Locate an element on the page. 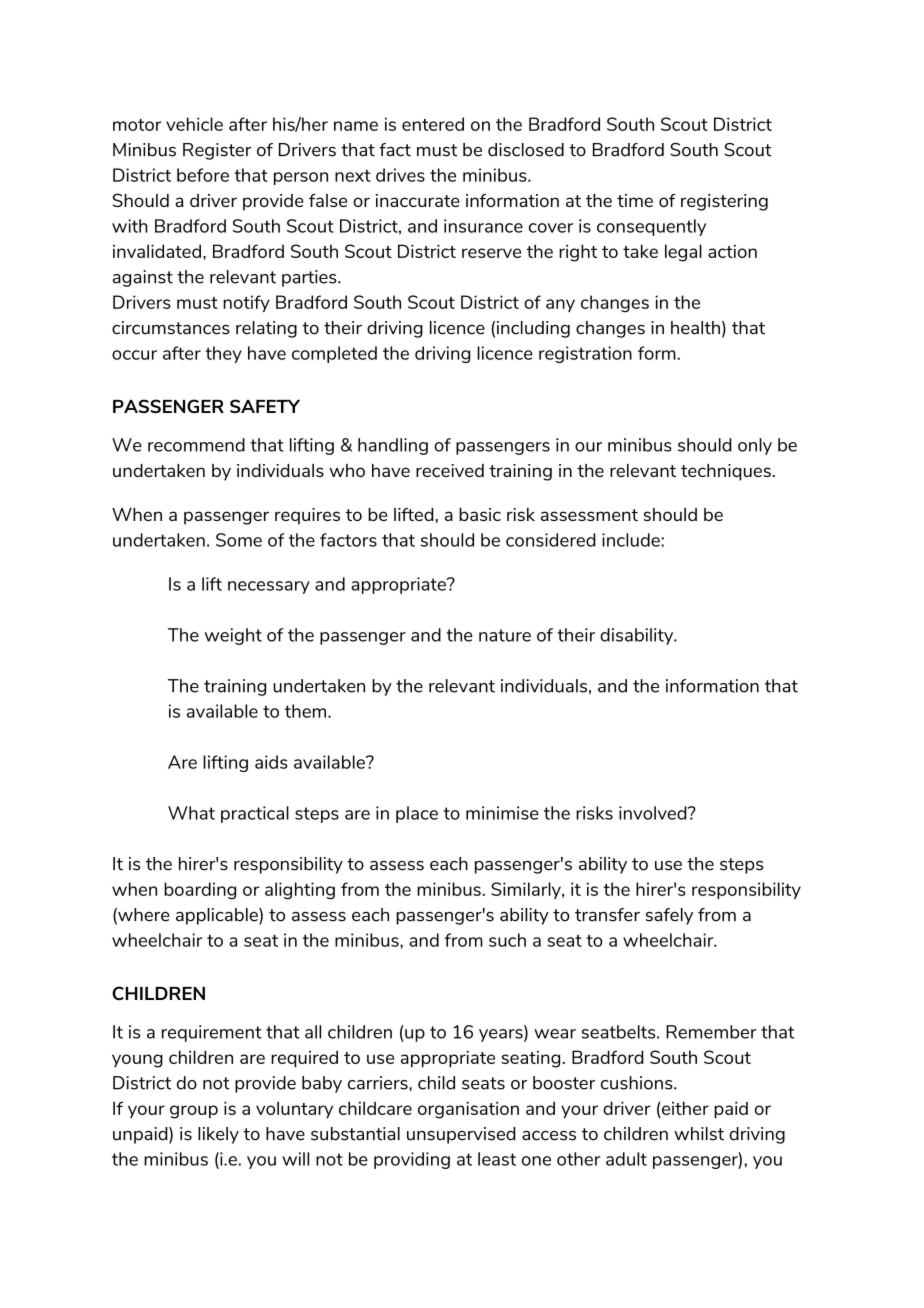 This page has width=924, height=1308. What is located at coordinates (191, 813).
